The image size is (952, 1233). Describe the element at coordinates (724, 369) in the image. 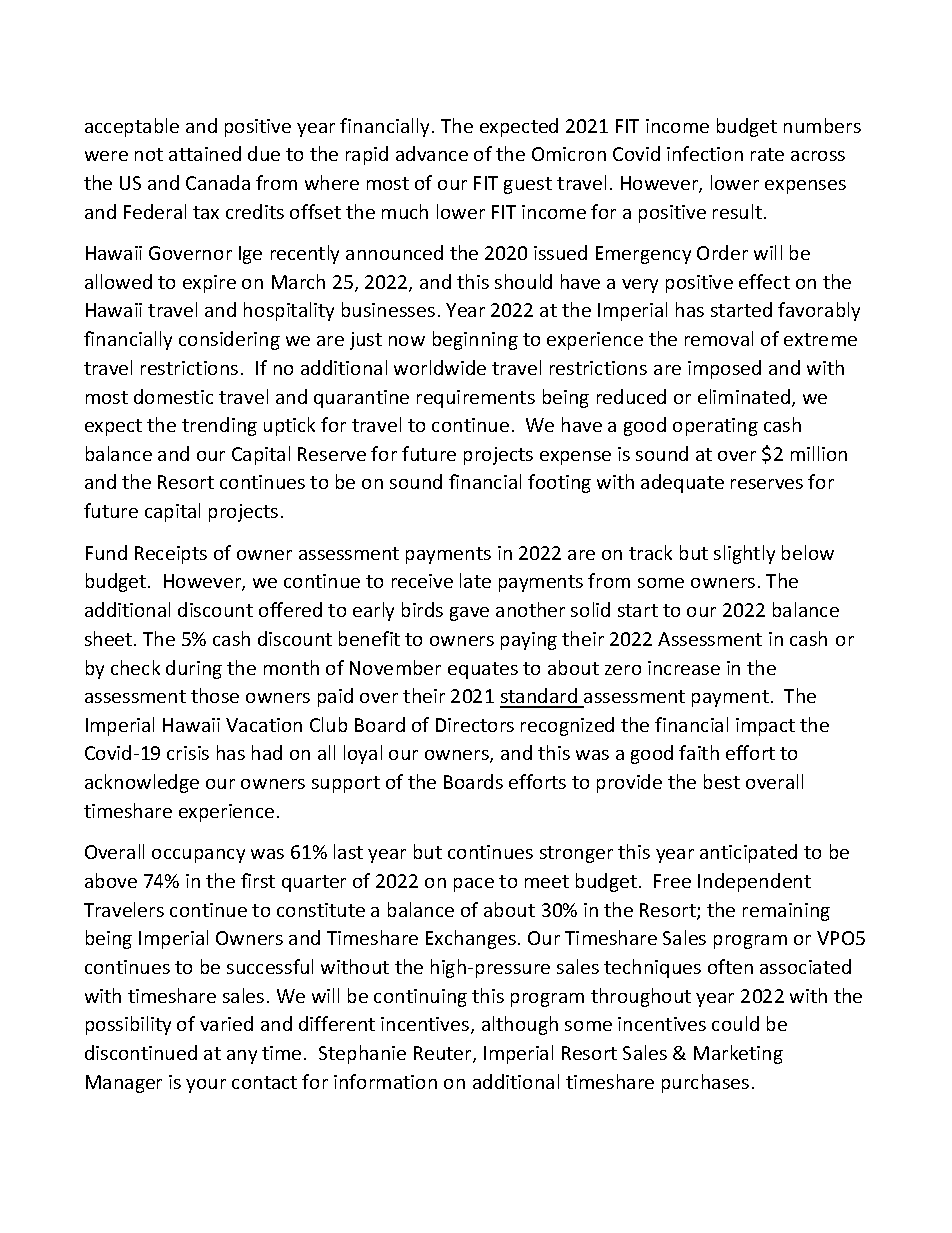

I see `imposed` at that location.
